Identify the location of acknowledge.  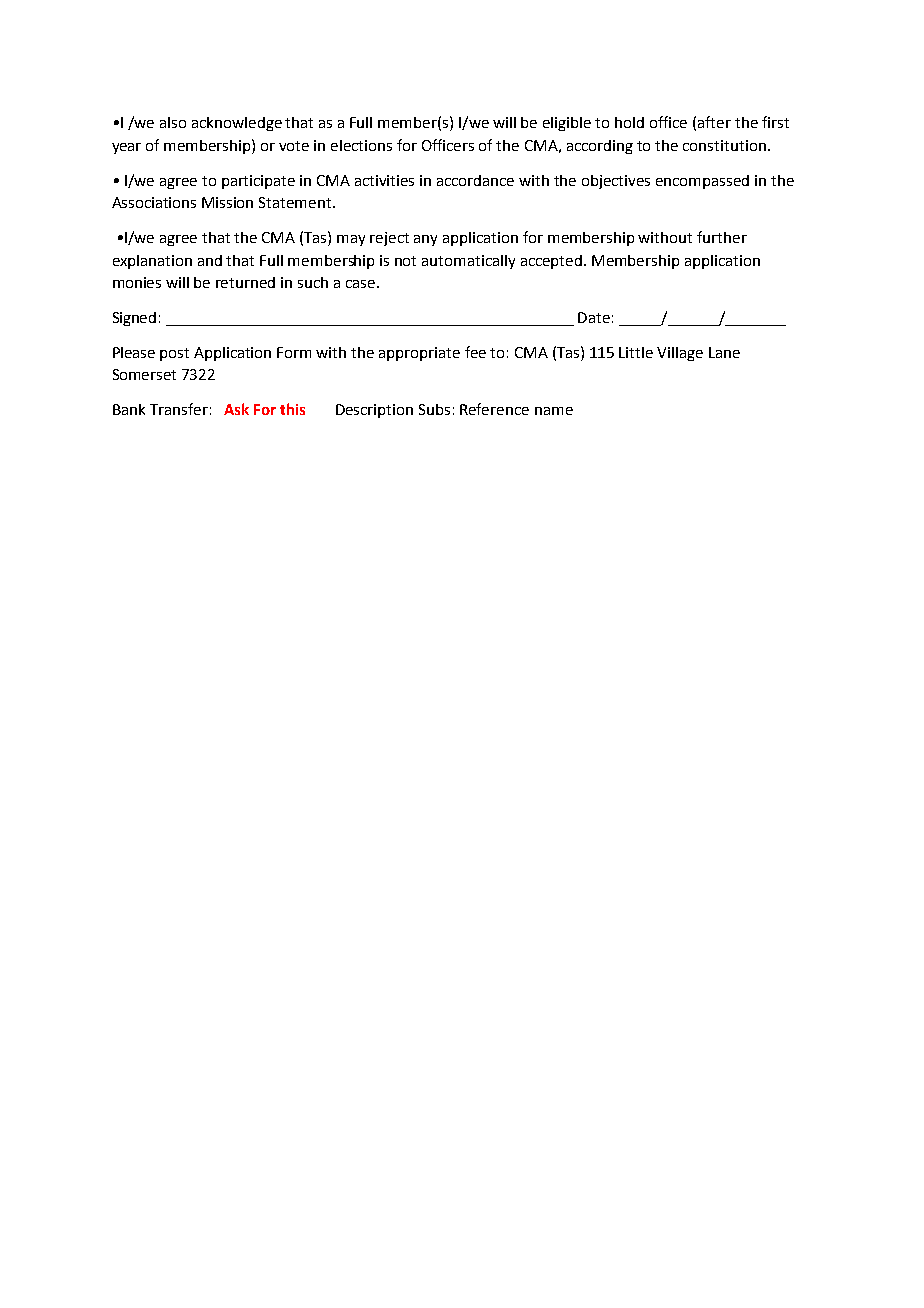
(237, 124).
